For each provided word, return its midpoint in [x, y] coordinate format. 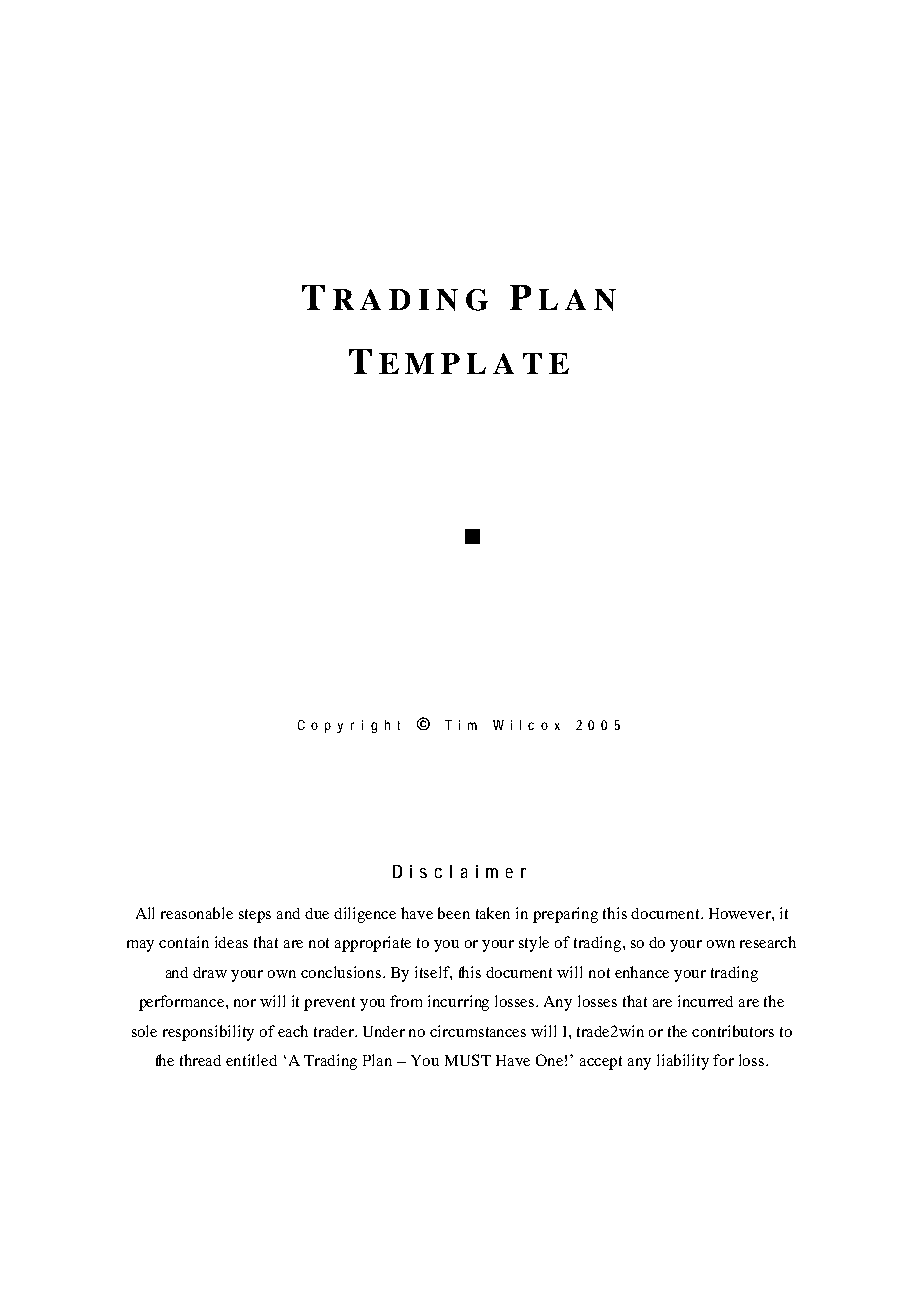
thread [200, 1060]
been [454, 913]
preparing [565, 915]
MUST [468, 1060]
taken [493, 913]
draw [210, 972]
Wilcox [526, 725]
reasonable [197, 913]
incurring [458, 1003]
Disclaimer [459, 871]
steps [255, 916]
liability [683, 1062]
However [741, 913]
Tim [461, 725]
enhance [642, 972]
